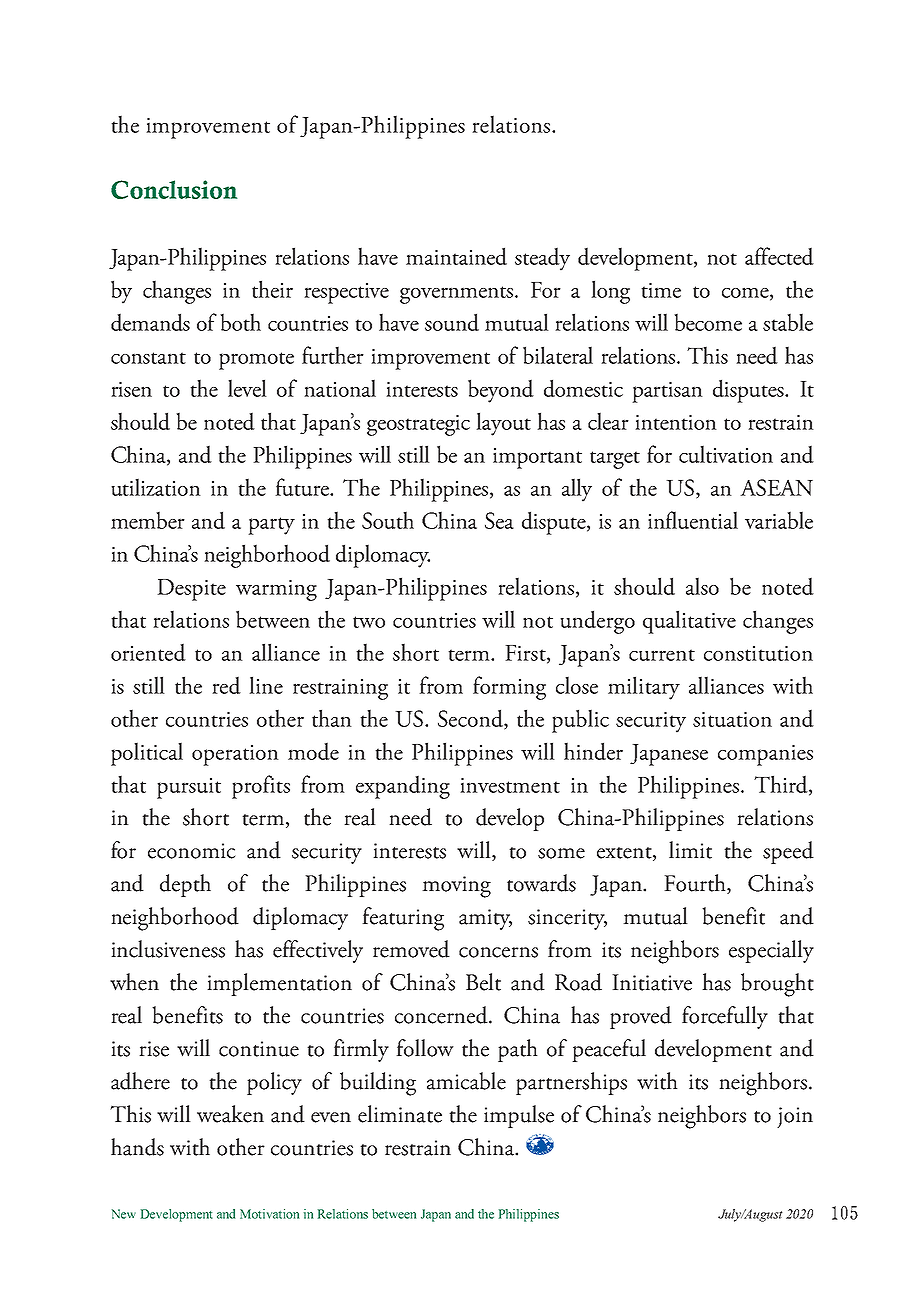 This page has height=1310, width=924. I want to click on red, so click(226, 685).
